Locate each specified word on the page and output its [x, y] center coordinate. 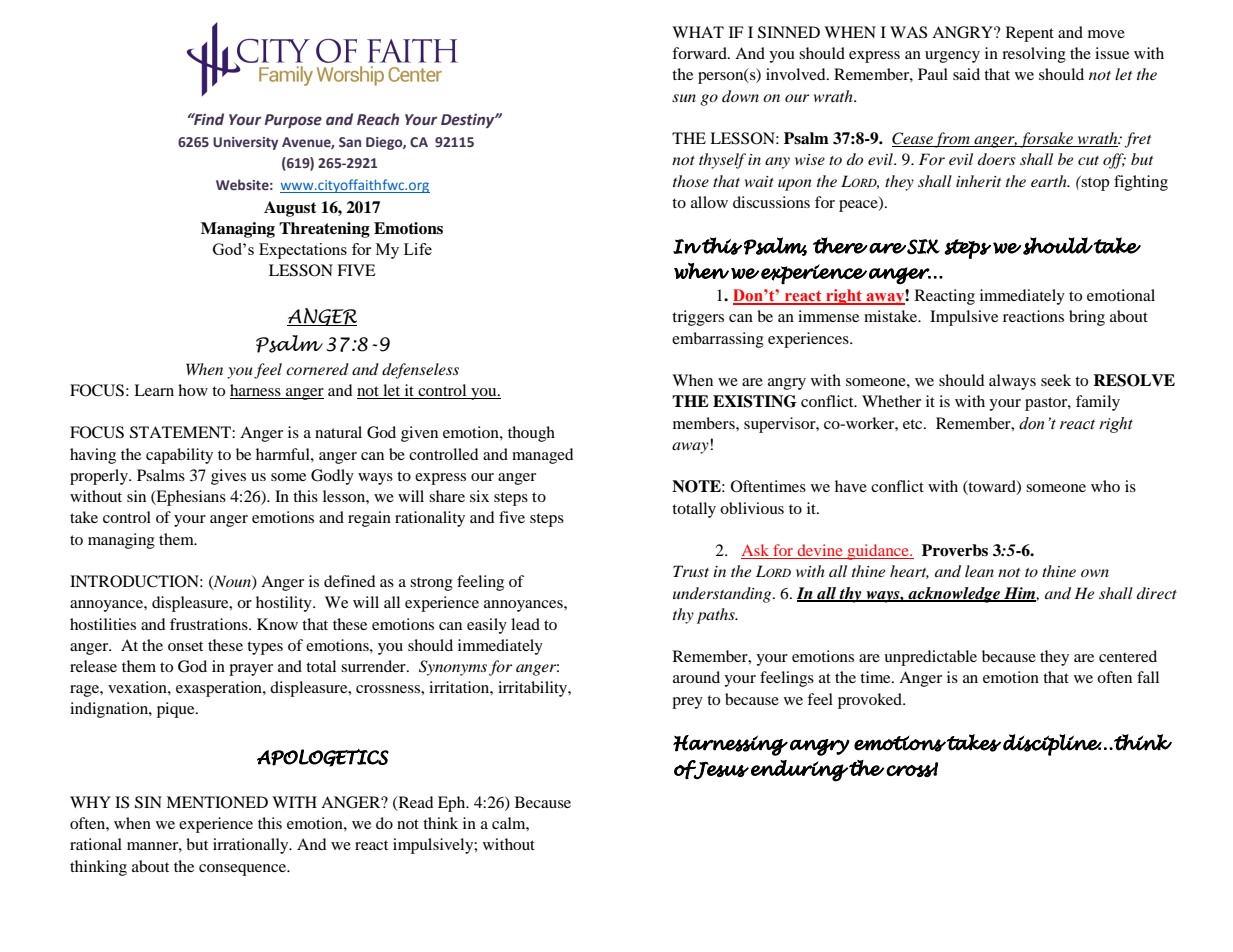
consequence [244, 870]
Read [415, 803]
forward [700, 53]
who [1105, 486]
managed [543, 456]
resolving [1034, 55]
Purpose [293, 121]
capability [179, 456]
